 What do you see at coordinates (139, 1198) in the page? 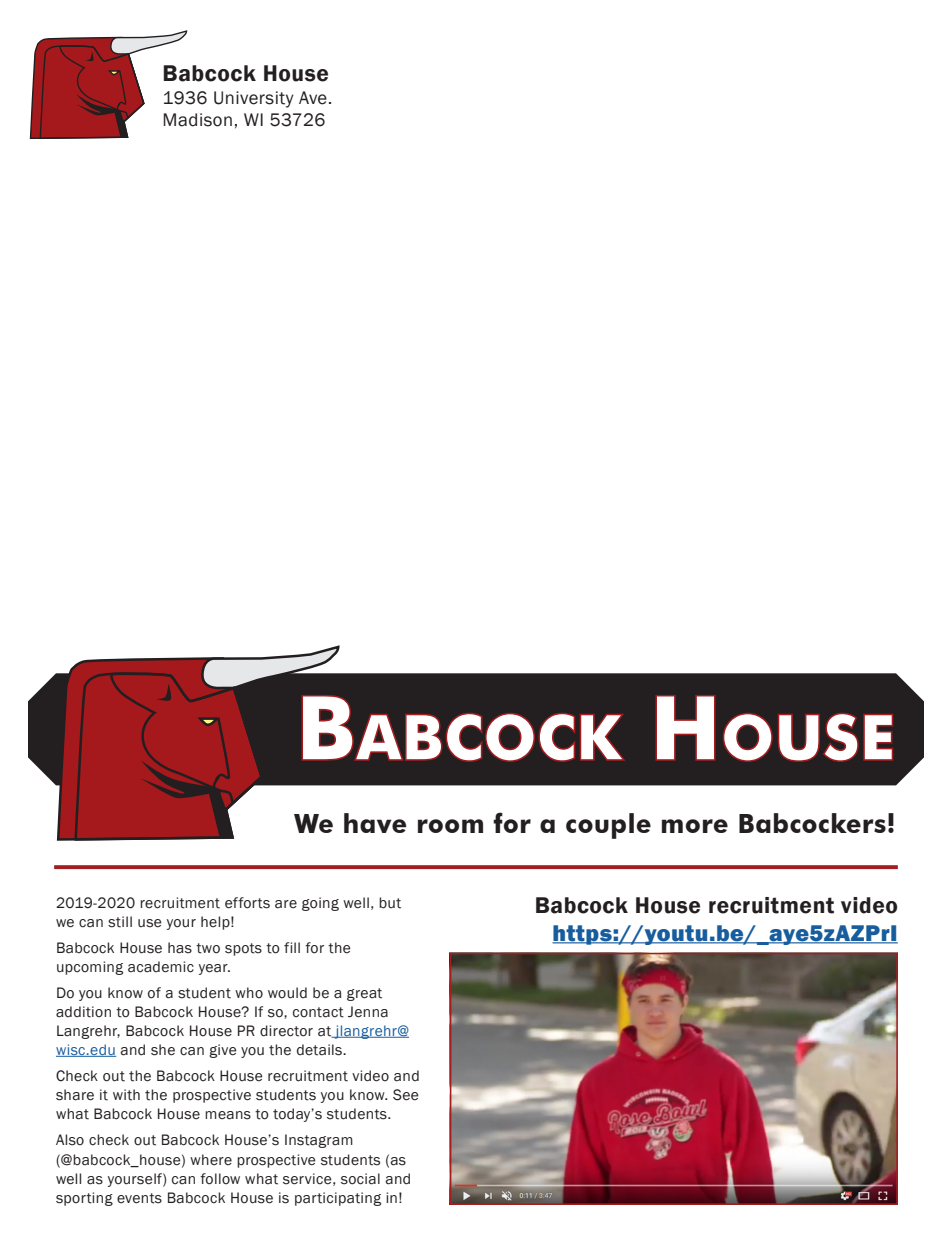
I see `events` at bounding box center [139, 1198].
